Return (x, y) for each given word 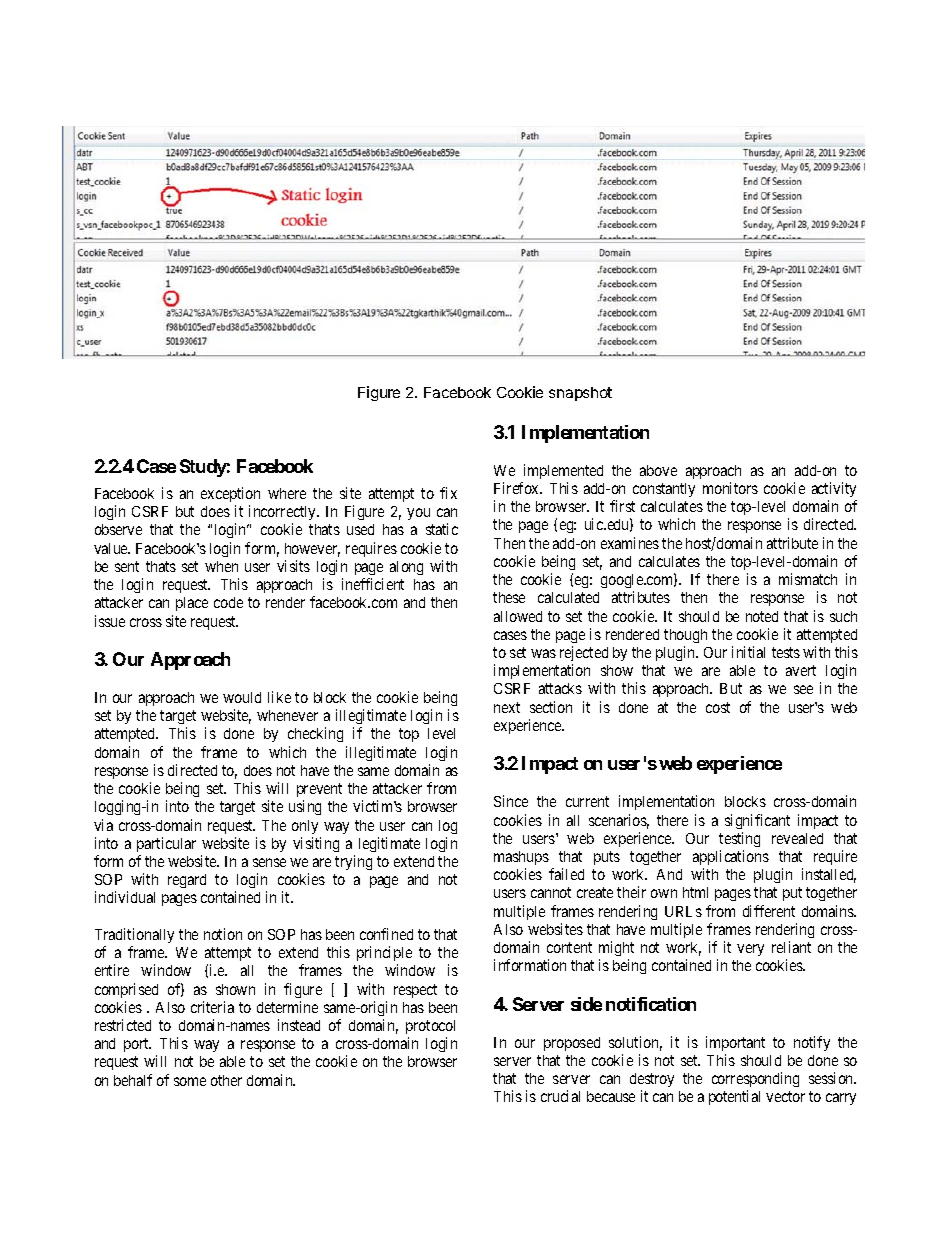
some (190, 1081)
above (658, 470)
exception (230, 494)
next (507, 707)
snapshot (580, 394)
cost (718, 707)
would (242, 697)
